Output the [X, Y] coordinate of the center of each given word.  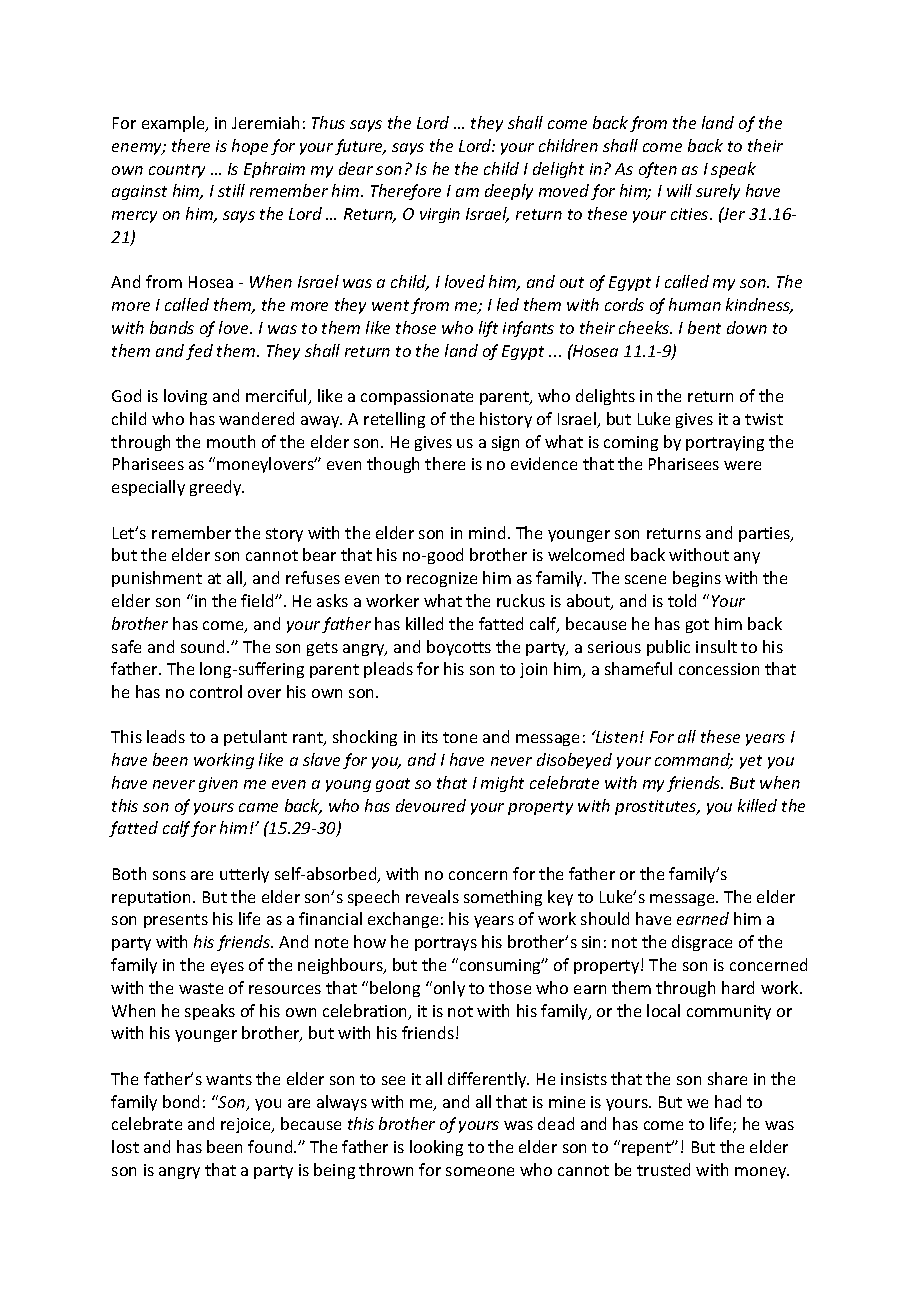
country [177, 171]
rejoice [247, 1125]
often [658, 170]
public [668, 648]
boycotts [459, 648]
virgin [440, 215]
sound [204, 646]
